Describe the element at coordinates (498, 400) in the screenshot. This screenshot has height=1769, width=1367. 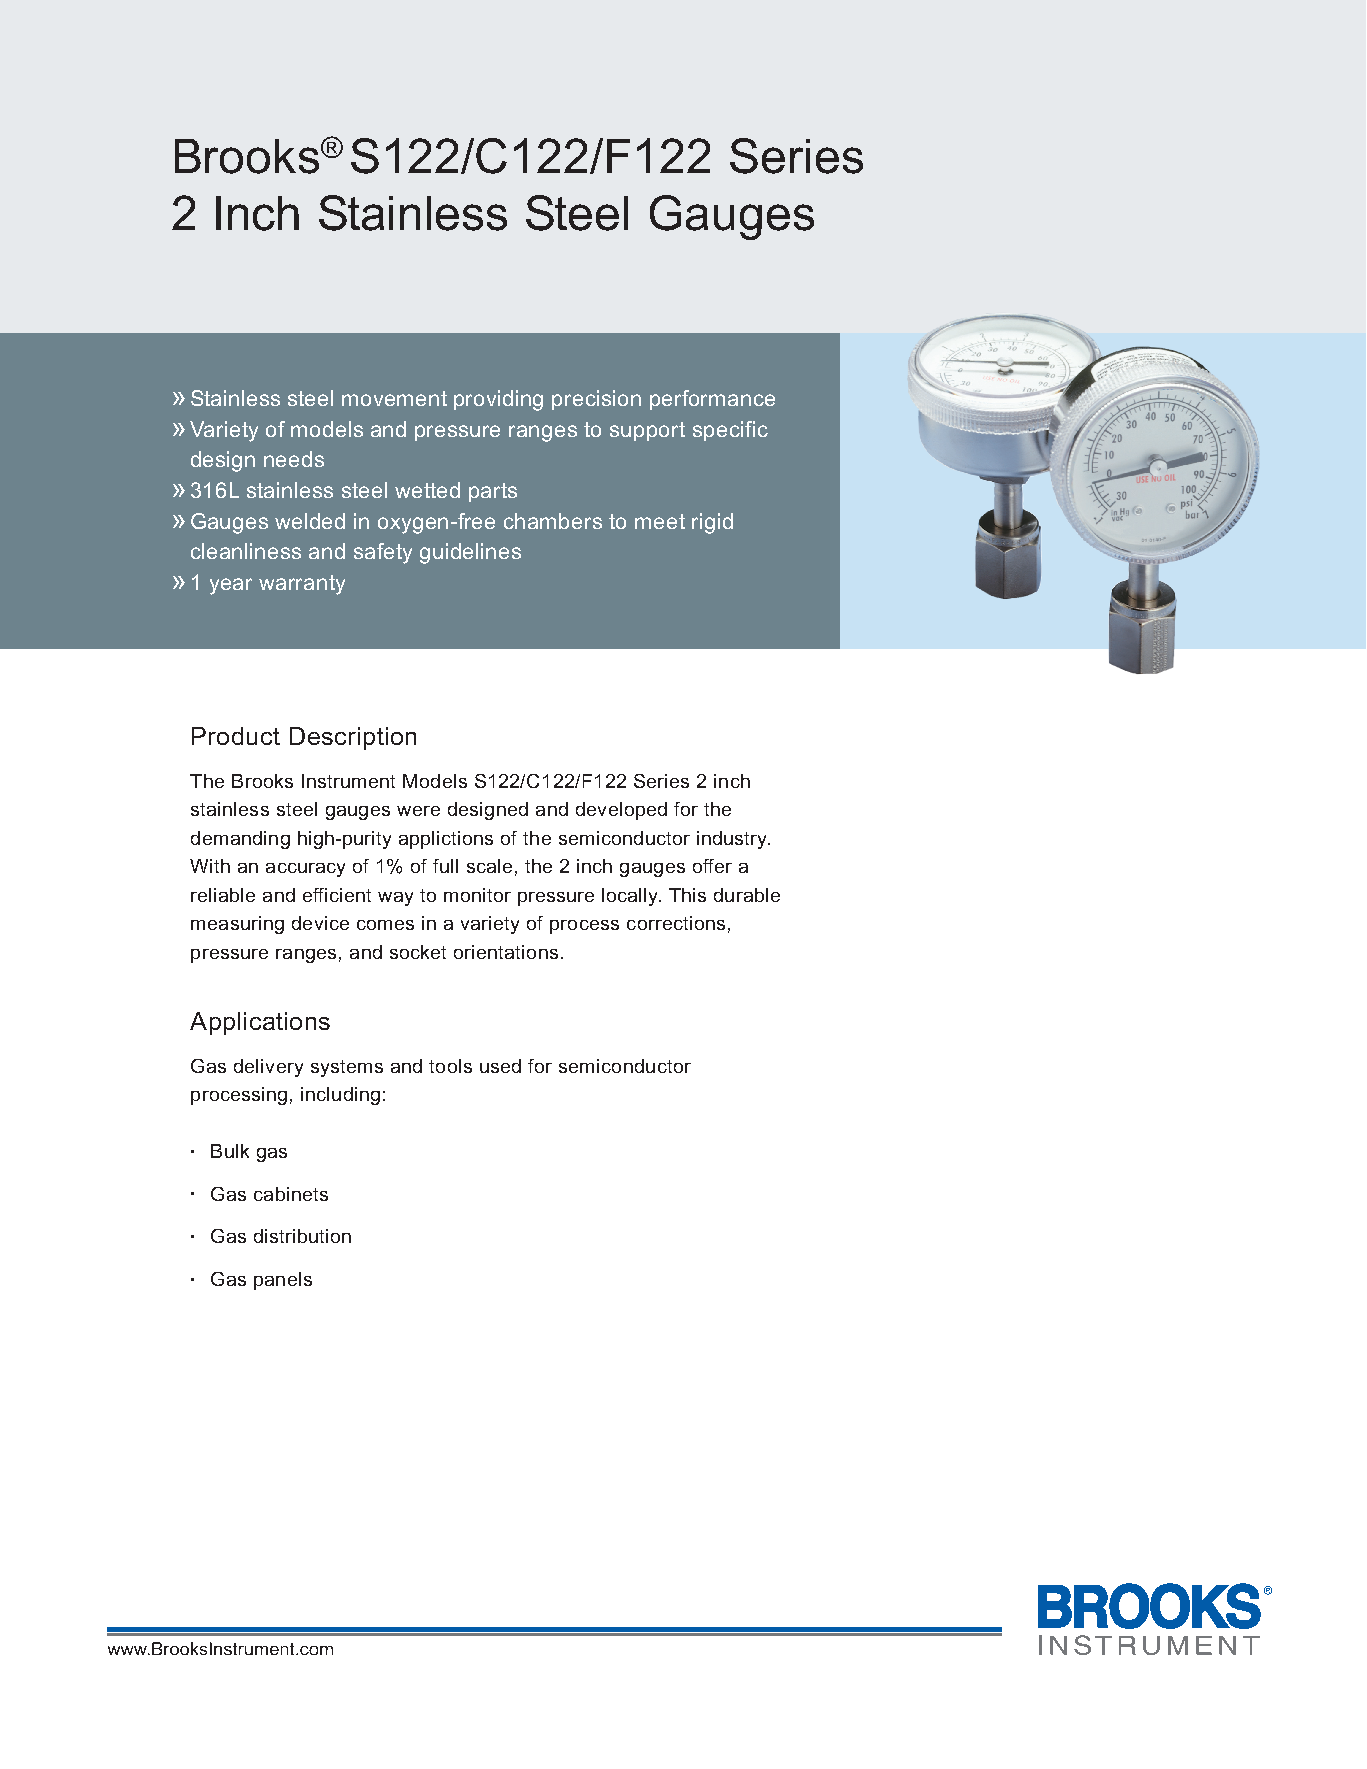
I see `providing` at that location.
